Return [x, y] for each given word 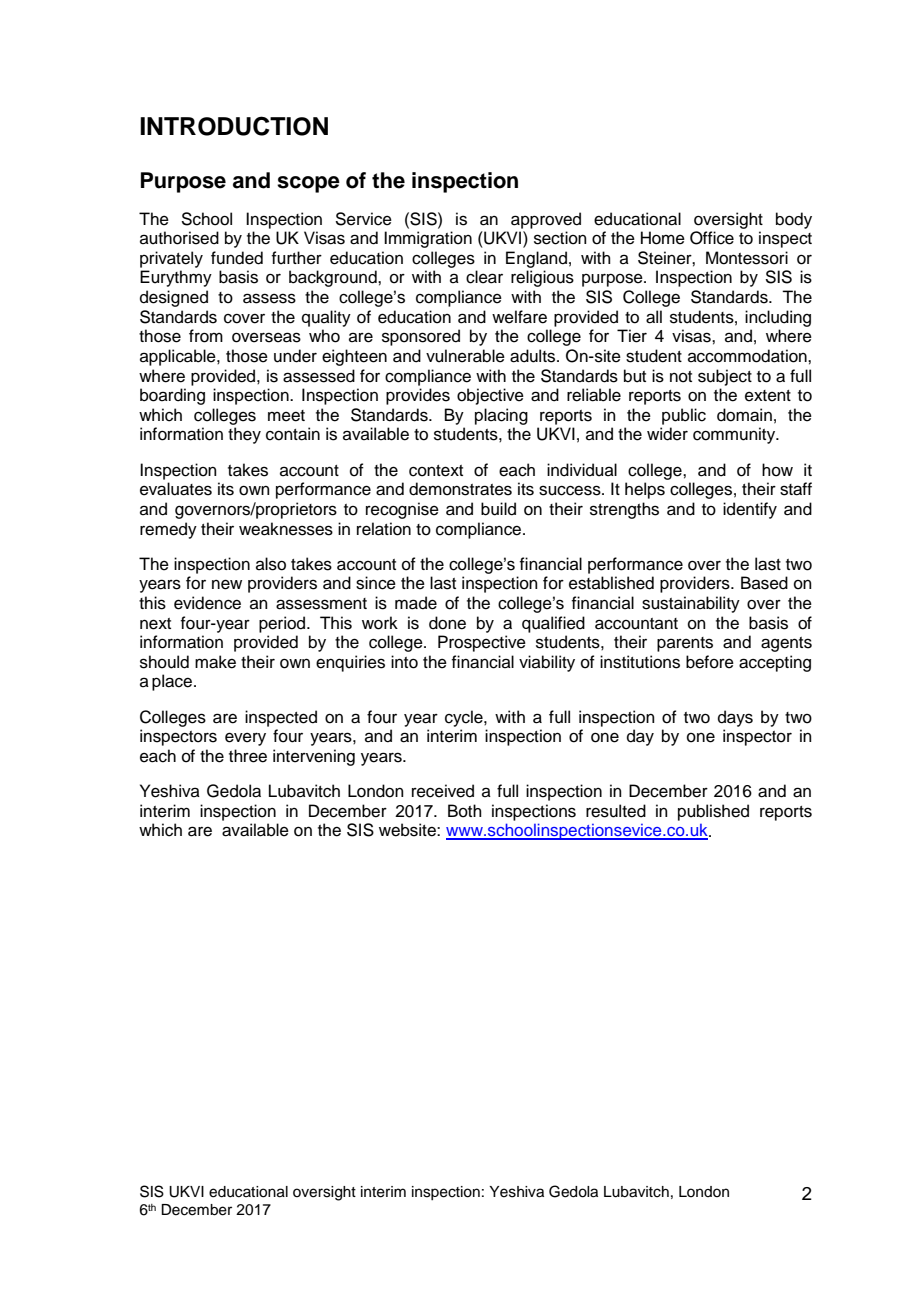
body [794, 220]
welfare [519, 317]
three [248, 756]
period [283, 624]
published [713, 812]
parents [685, 644]
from [206, 336]
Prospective [482, 643]
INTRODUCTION [234, 126]
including [778, 318]
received [443, 791]
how [777, 470]
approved [546, 220]
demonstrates [460, 489]
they [244, 435]
